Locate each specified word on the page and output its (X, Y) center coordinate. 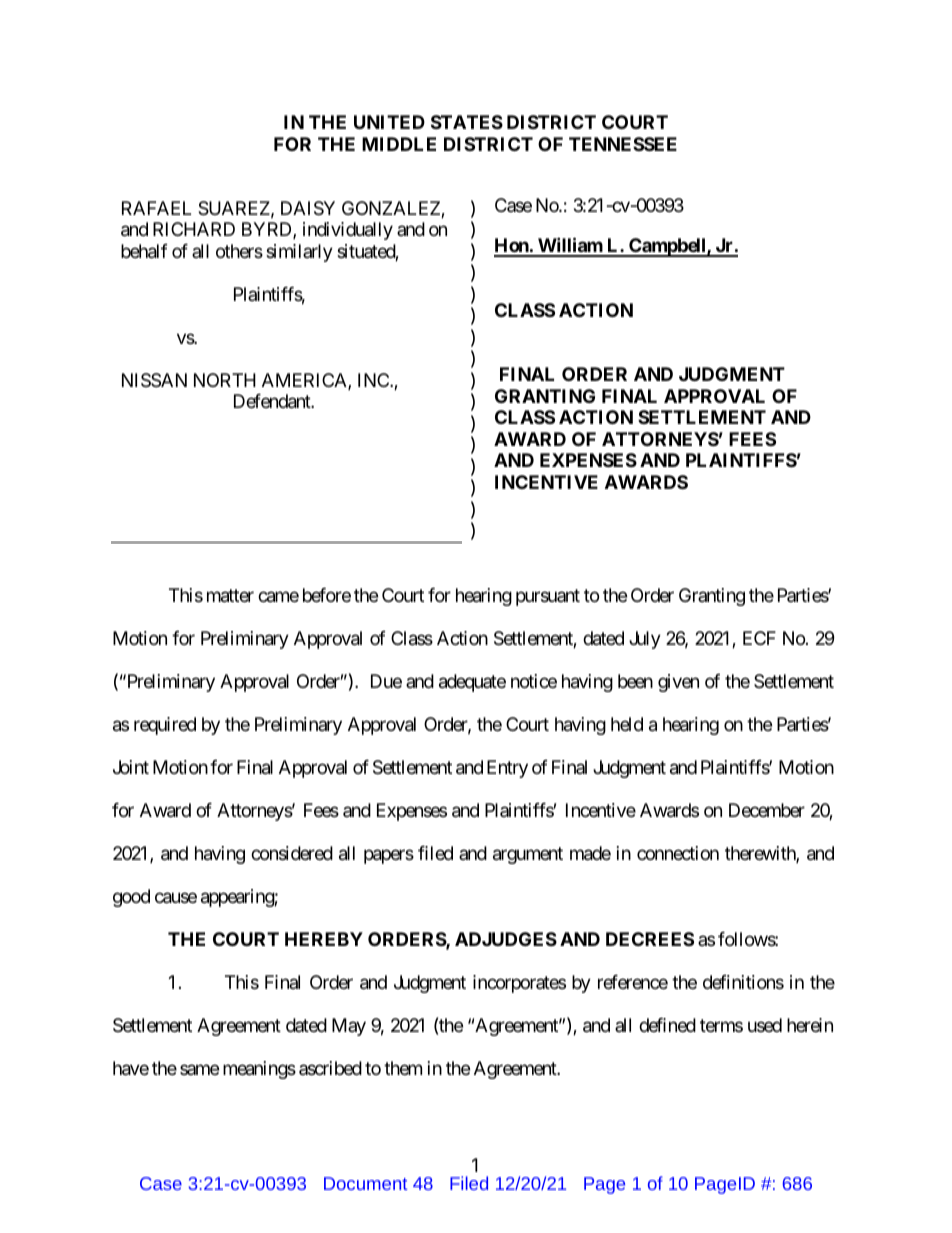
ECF (759, 638)
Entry (507, 769)
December (767, 810)
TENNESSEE (623, 144)
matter (230, 596)
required (165, 726)
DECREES (650, 939)
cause (176, 898)
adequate (472, 683)
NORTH (225, 380)
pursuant (548, 598)
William (570, 246)
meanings (259, 1070)
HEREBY (324, 939)
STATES (467, 122)
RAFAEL (156, 208)
